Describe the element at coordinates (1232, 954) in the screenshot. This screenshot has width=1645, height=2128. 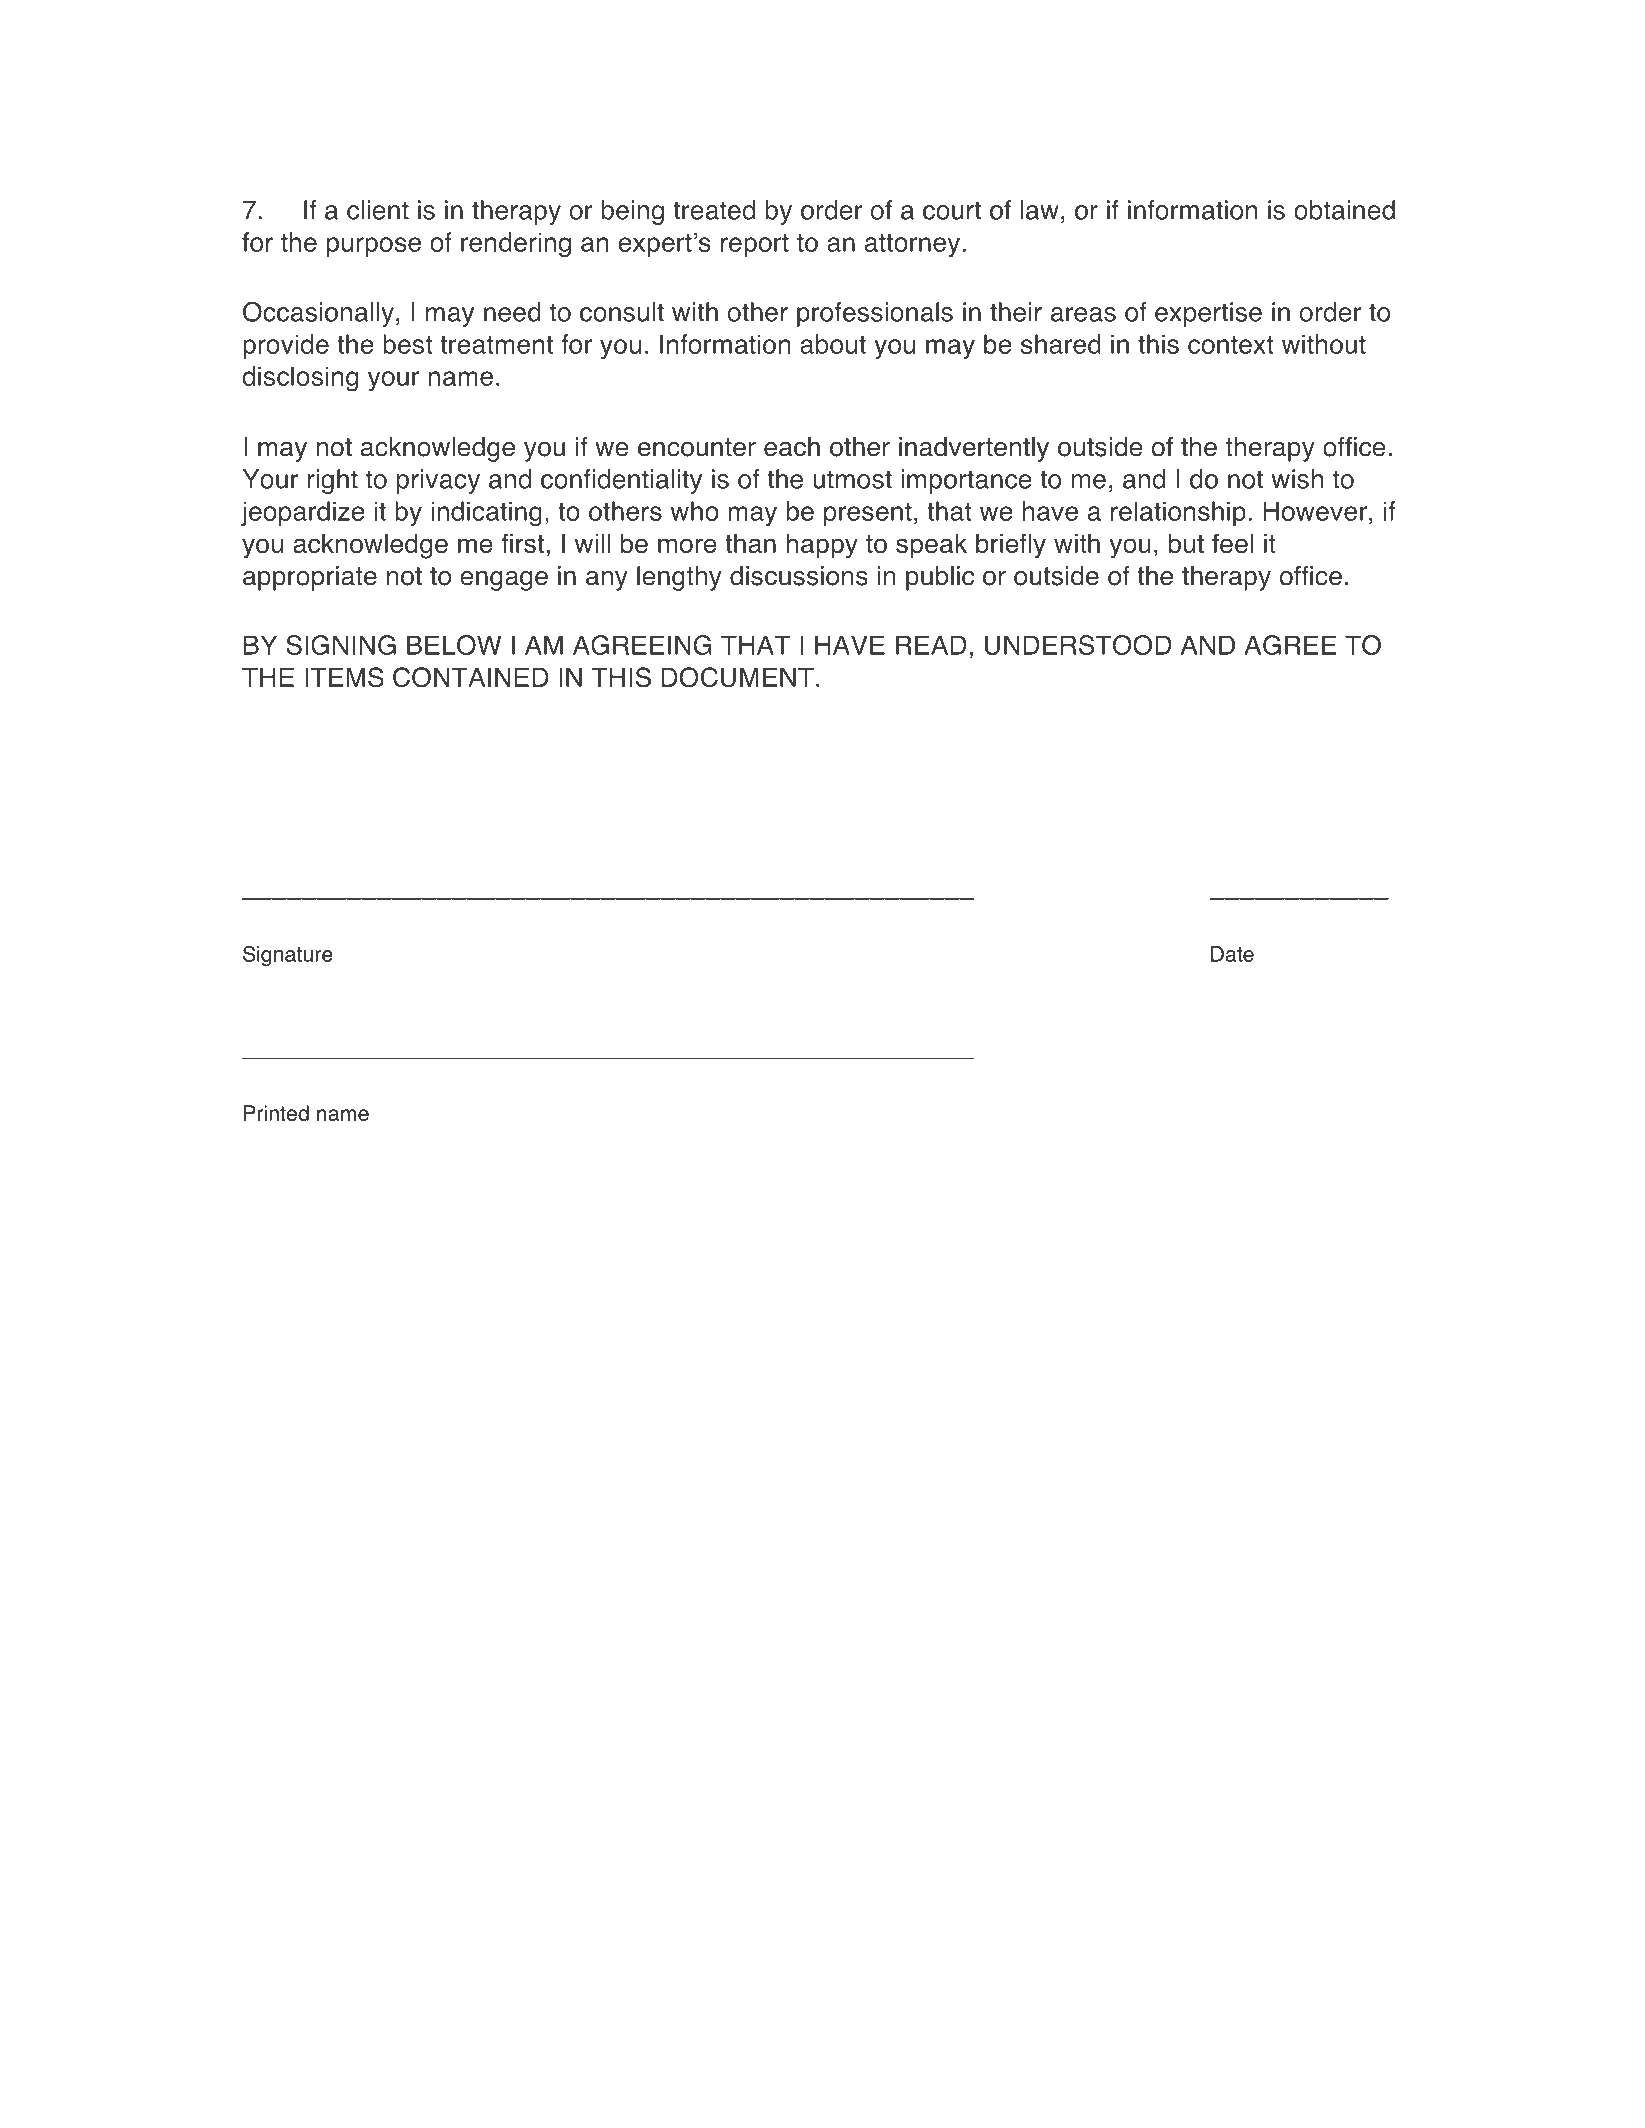
I see `Date` at that location.
